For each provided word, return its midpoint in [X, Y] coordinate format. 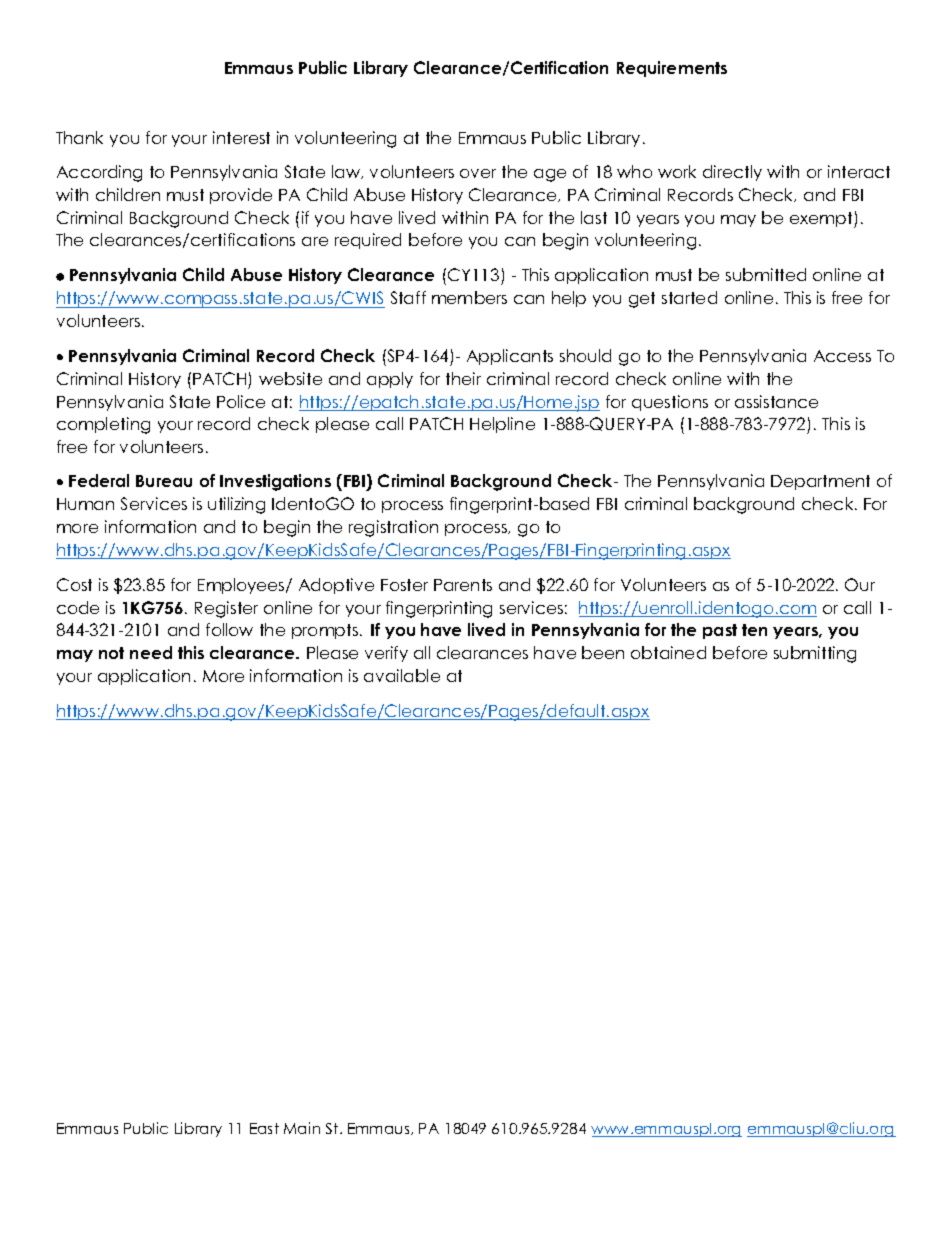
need [151, 652]
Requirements [672, 69]
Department [820, 482]
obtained [668, 652]
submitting [815, 654]
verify [386, 654]
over [478, 173]
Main [302, 1128]
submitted [766, 274]
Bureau [164, 481]
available [402, 675]
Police [241, 401]
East [264, 1128]
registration [393, 528]
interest [241, 137]
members [469, 297]
